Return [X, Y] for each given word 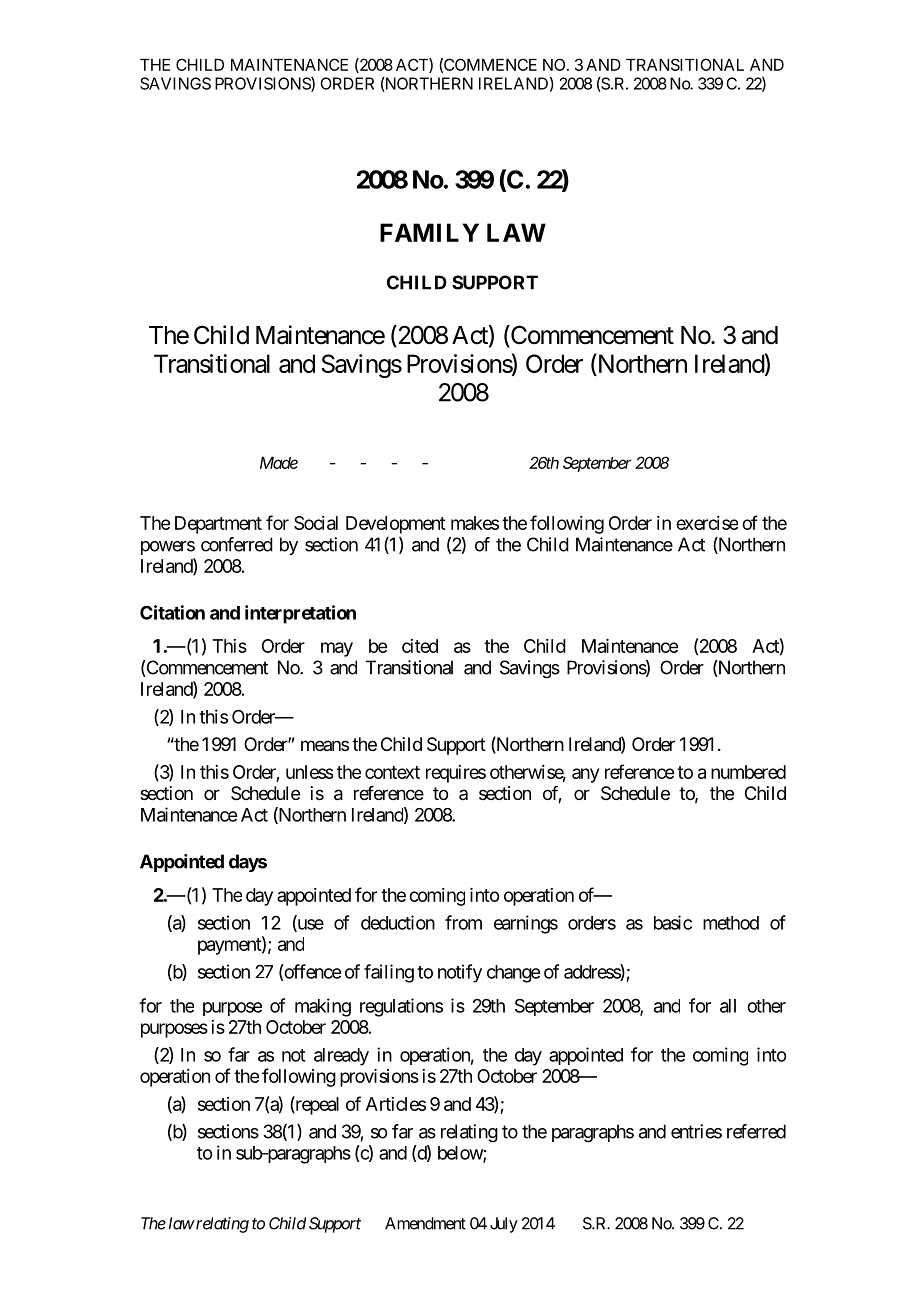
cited [420, 646]
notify [460, 973]
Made [279, 463]
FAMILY [429, 232]
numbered [748, 772]
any [585, 775]
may [337, 649]
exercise [707, 523]
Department [218, 525]
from [463, 922]
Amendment [425, 1223]
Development [396, 525]
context [392, 772]
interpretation [300, 614]
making [323, 1007]
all [728, 1006]
